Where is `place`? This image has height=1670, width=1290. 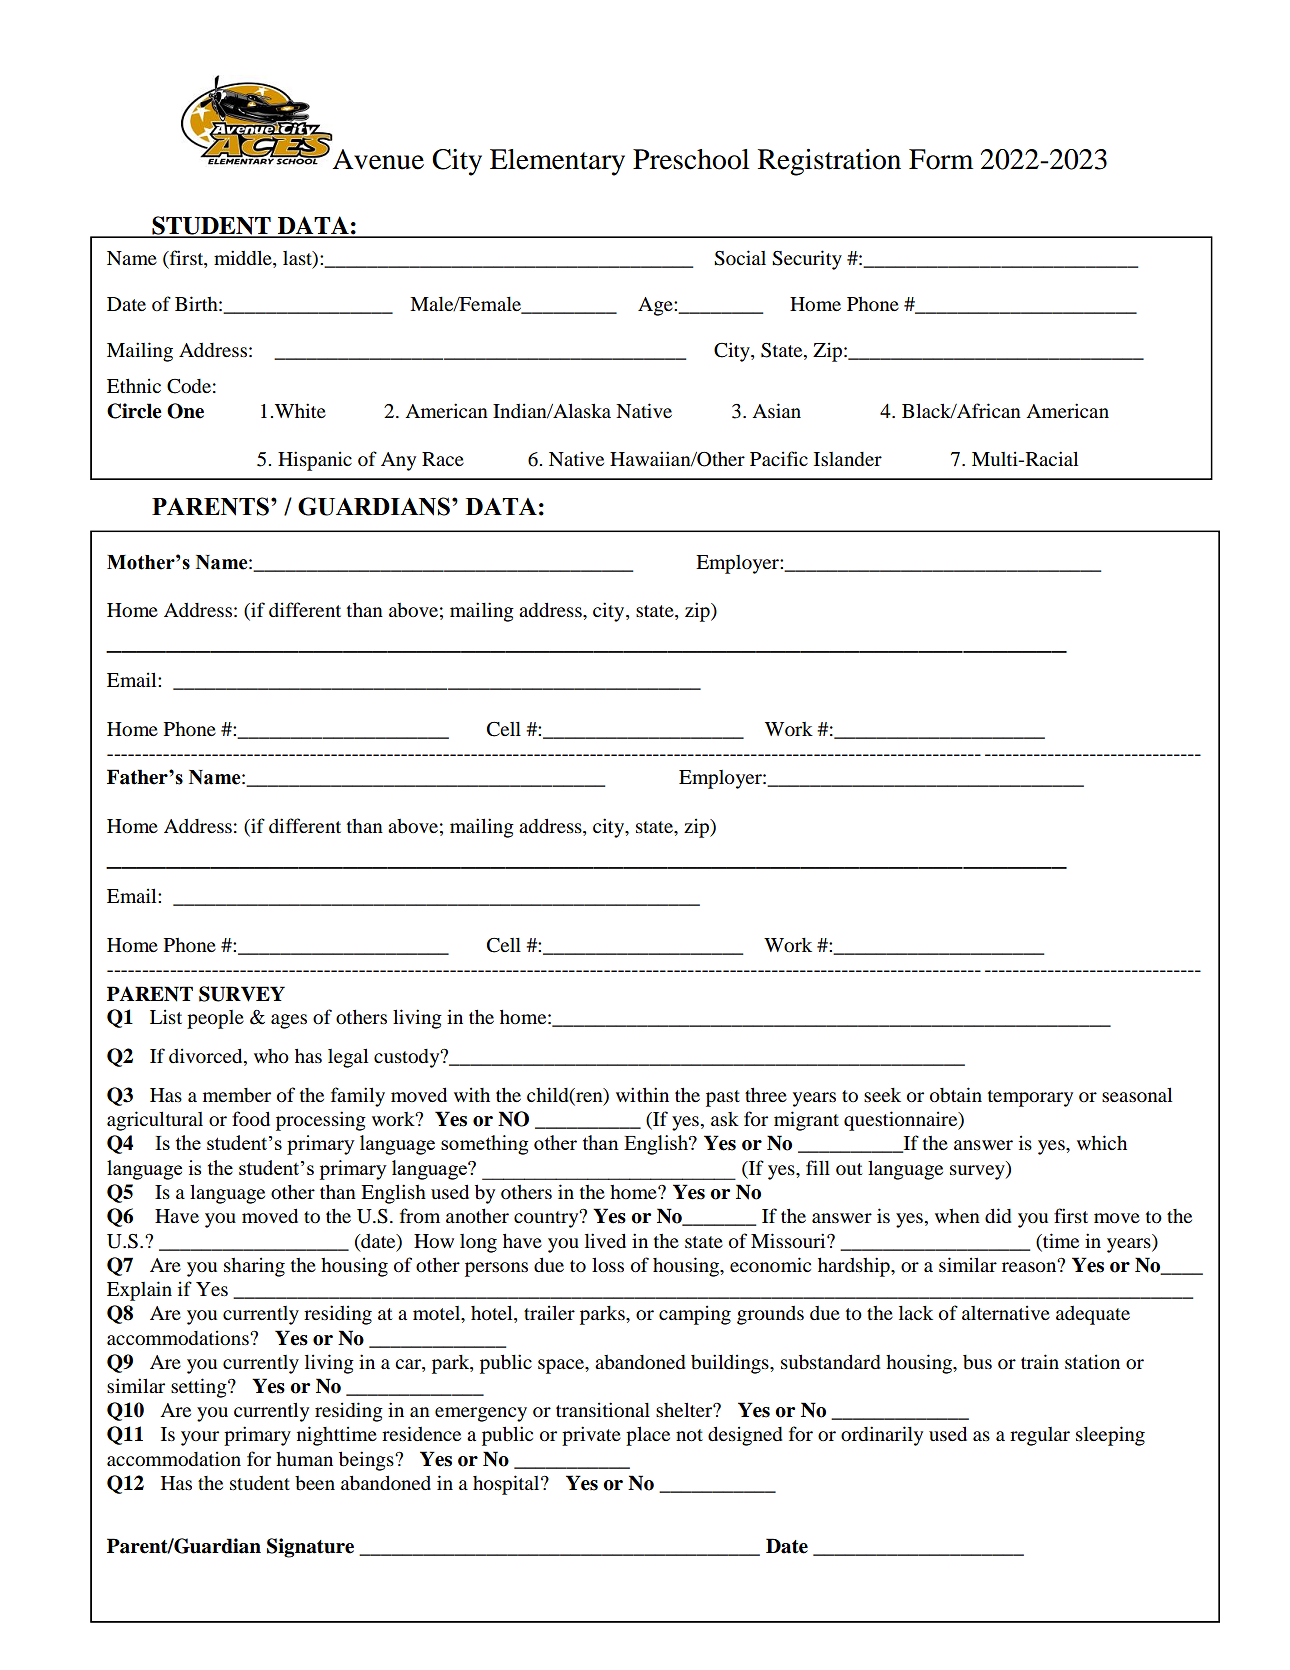
place is located at coordinates (648, 1436).
